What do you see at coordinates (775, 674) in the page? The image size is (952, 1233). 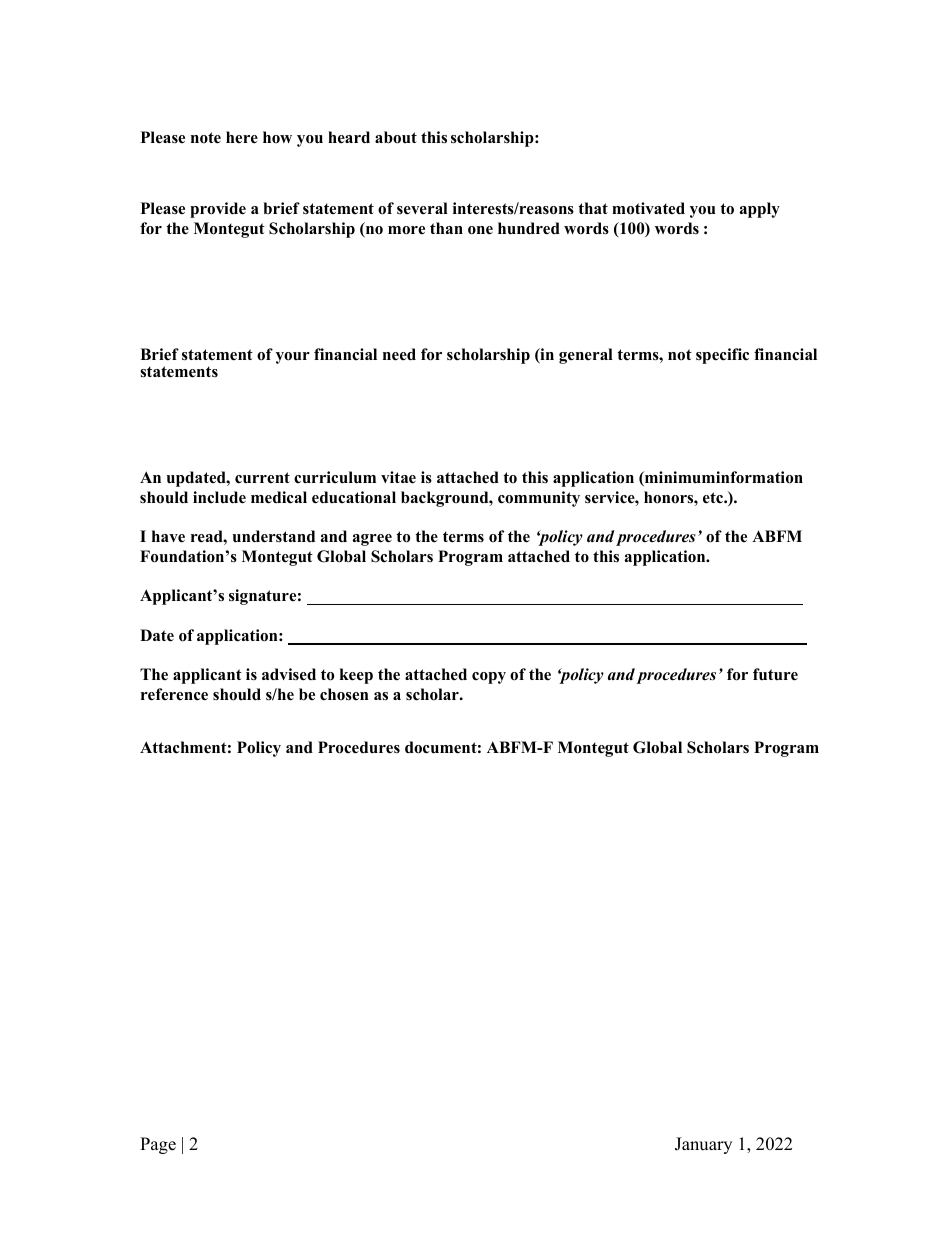 I see `future` at bounding box center [775, 674].
